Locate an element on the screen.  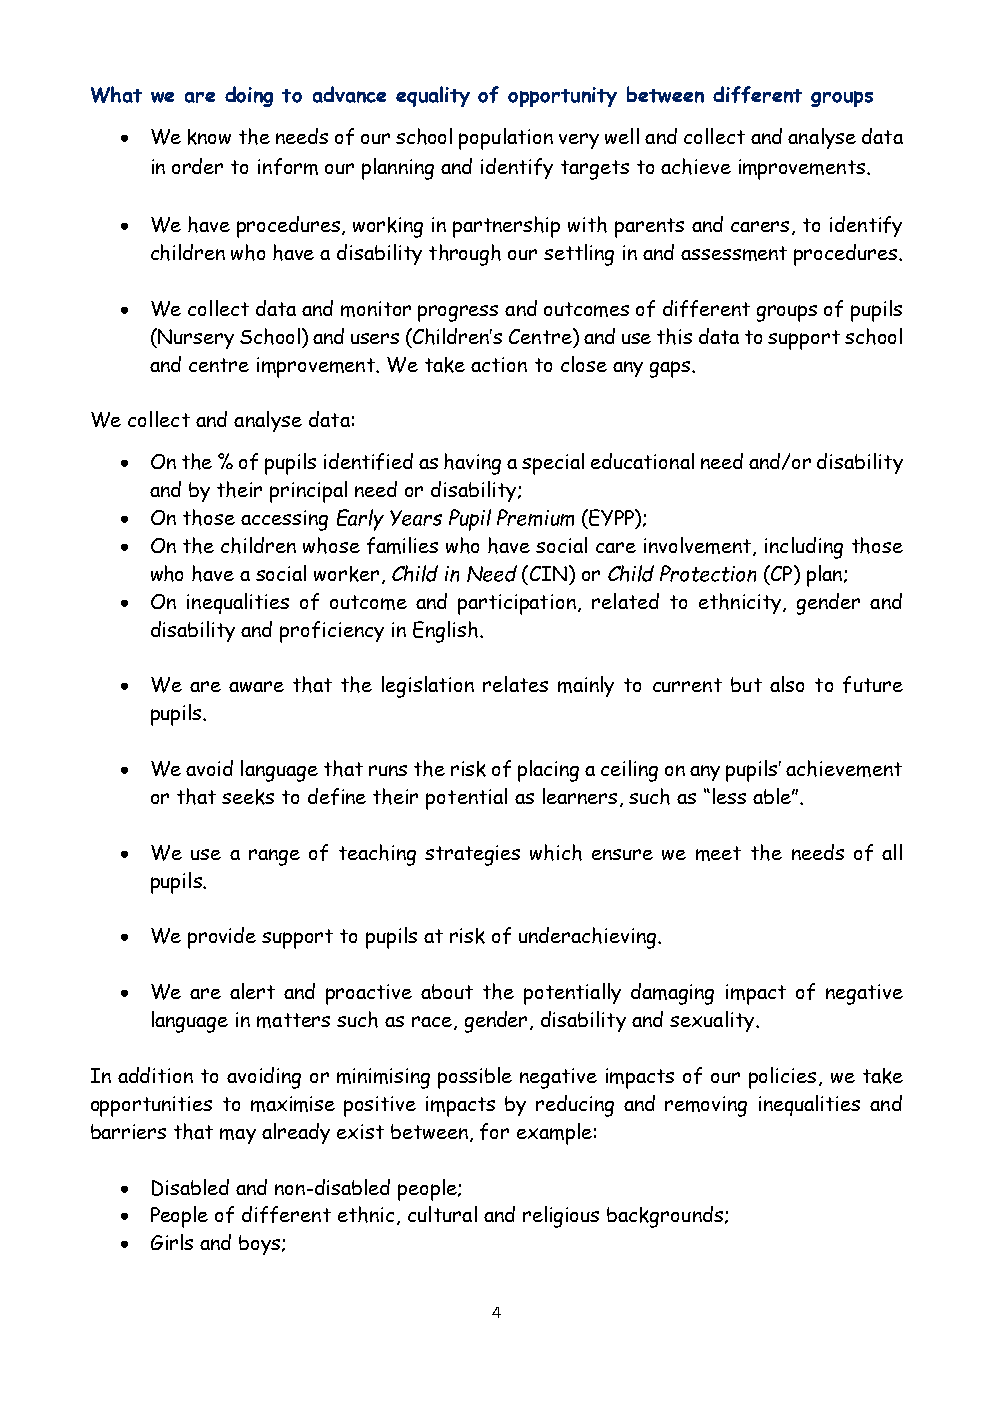
gaps is located at coordinates (671, 369).
